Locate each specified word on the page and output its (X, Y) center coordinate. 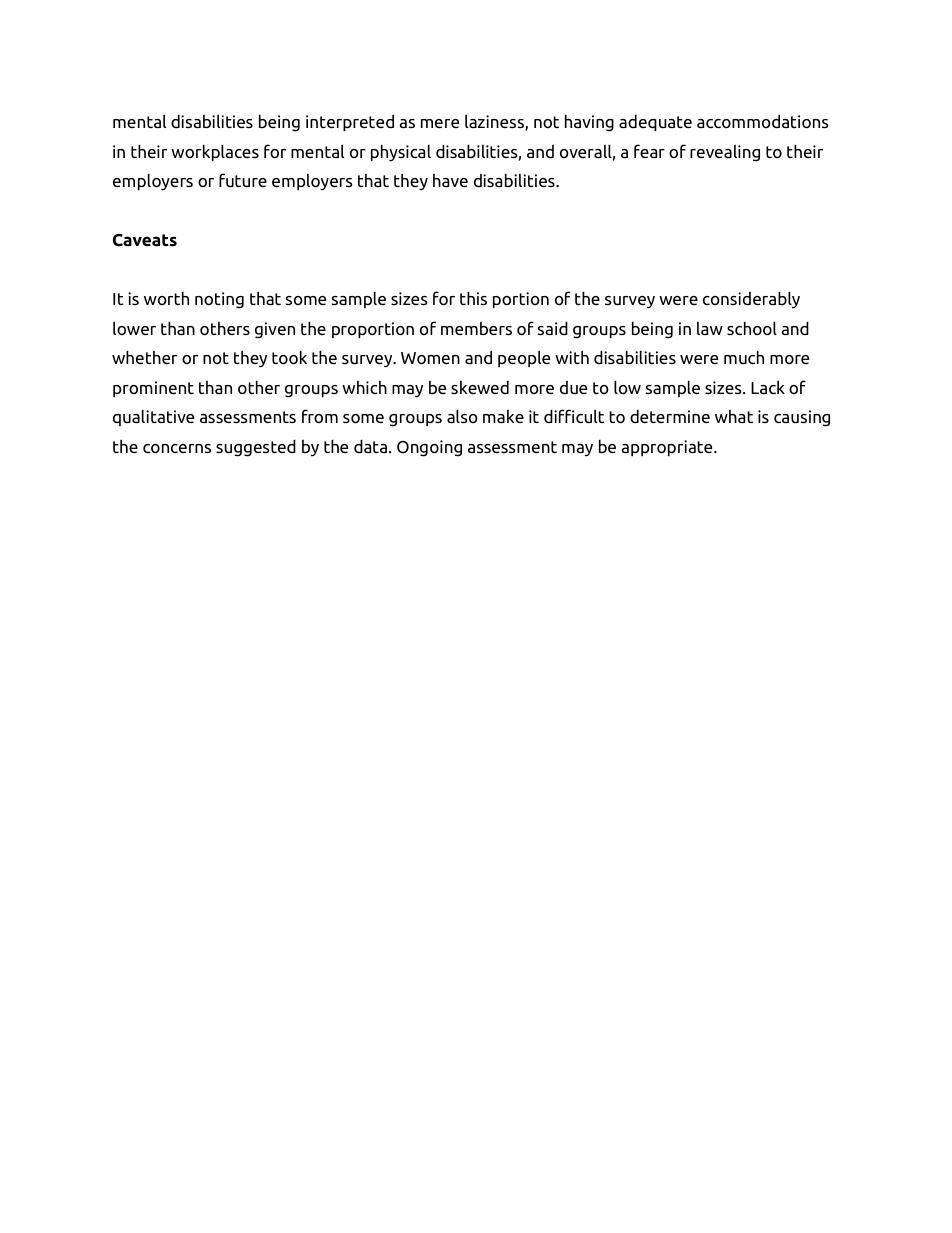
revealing (725, 153)
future (243, 180)
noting (219, 300)
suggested (256, 448)
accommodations (763, 121)
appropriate (668, 448)
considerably (751, 299)
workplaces (215, 152)
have (450, 180)
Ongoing (429, 448)
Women (430, 358)
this (473, 298)
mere (440, 123)
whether (144, 357)
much (744, 357)
